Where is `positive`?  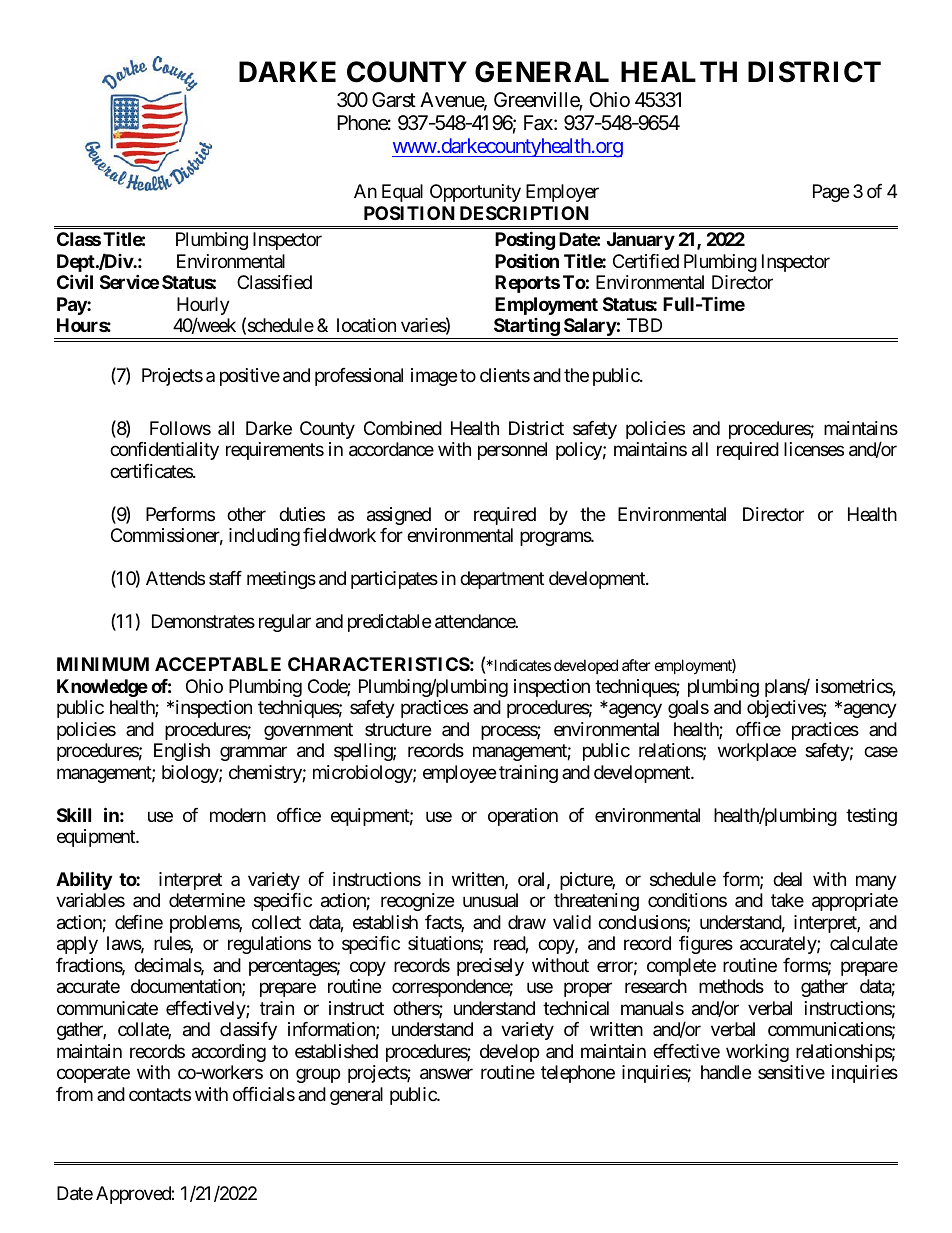
positive is located at coordinates (250, 377).
